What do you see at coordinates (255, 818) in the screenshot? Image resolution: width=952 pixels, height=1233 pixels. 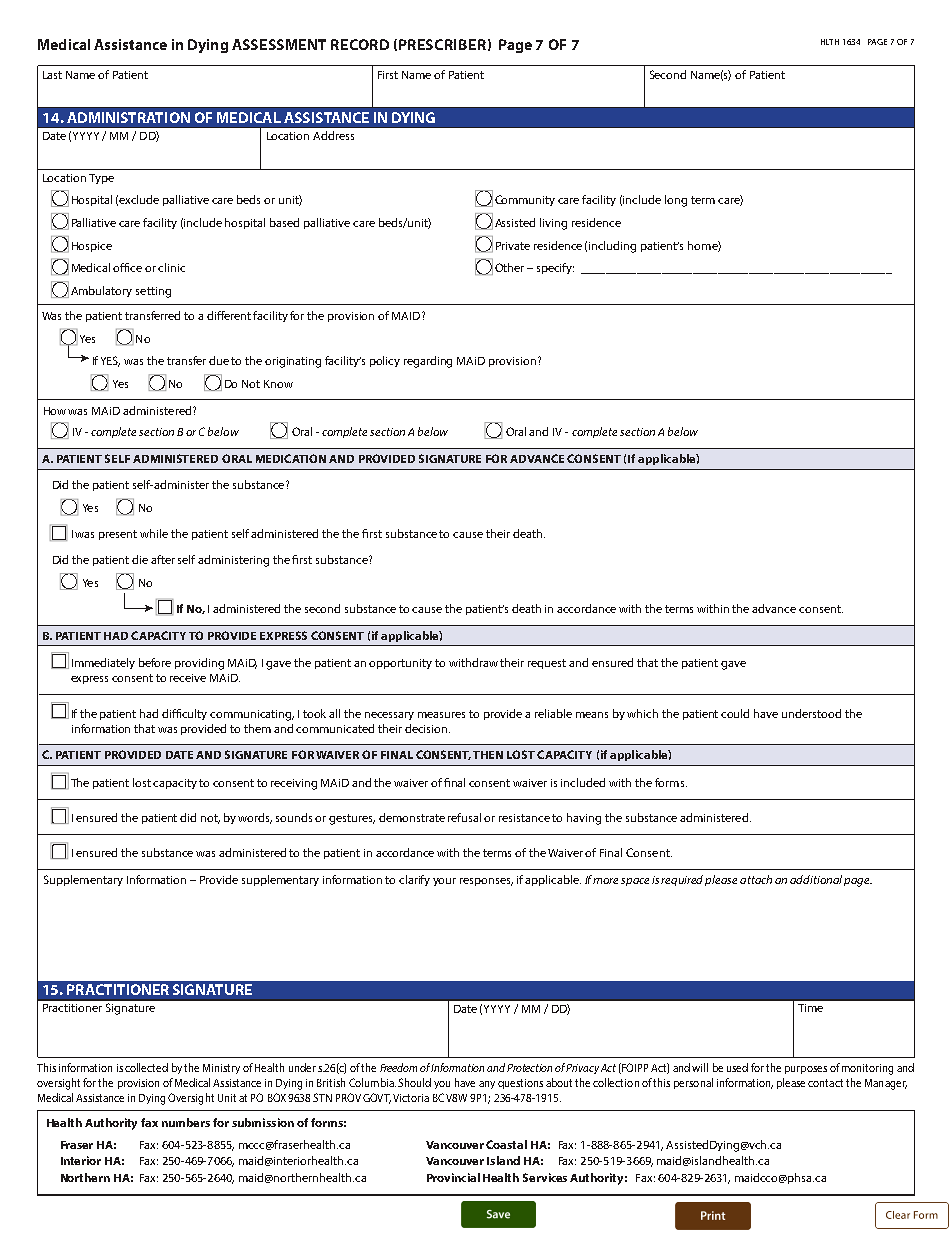 I see `words` at bounding box center [255, 818].
